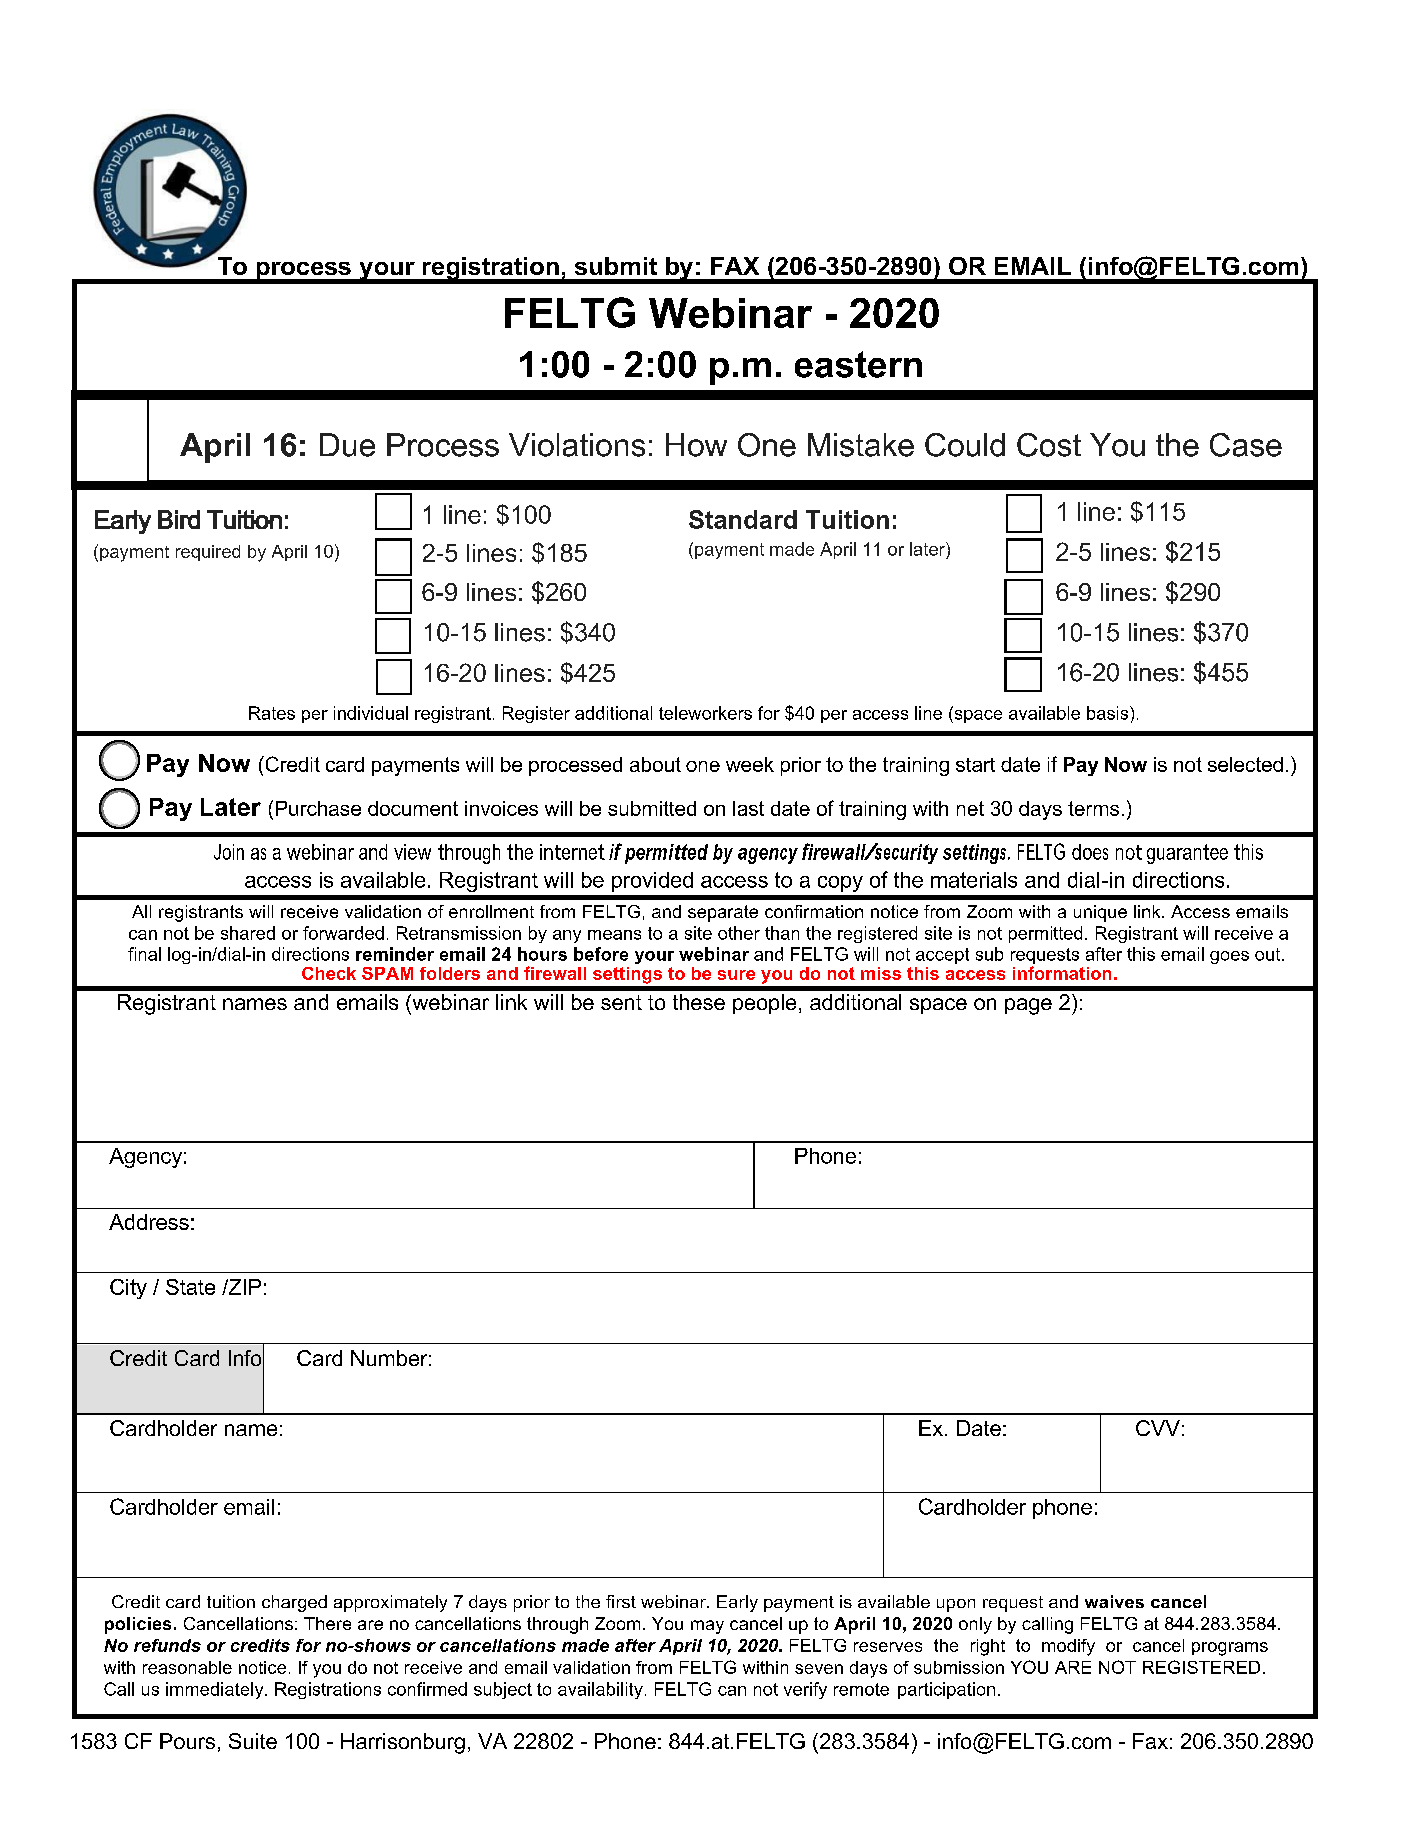 Image resolution: width=1407 pixels, height=1821 pixels. What do you see at coordinates (216, 1690) in the image?
I see `immediately` at bounding box center [216, 1690].
